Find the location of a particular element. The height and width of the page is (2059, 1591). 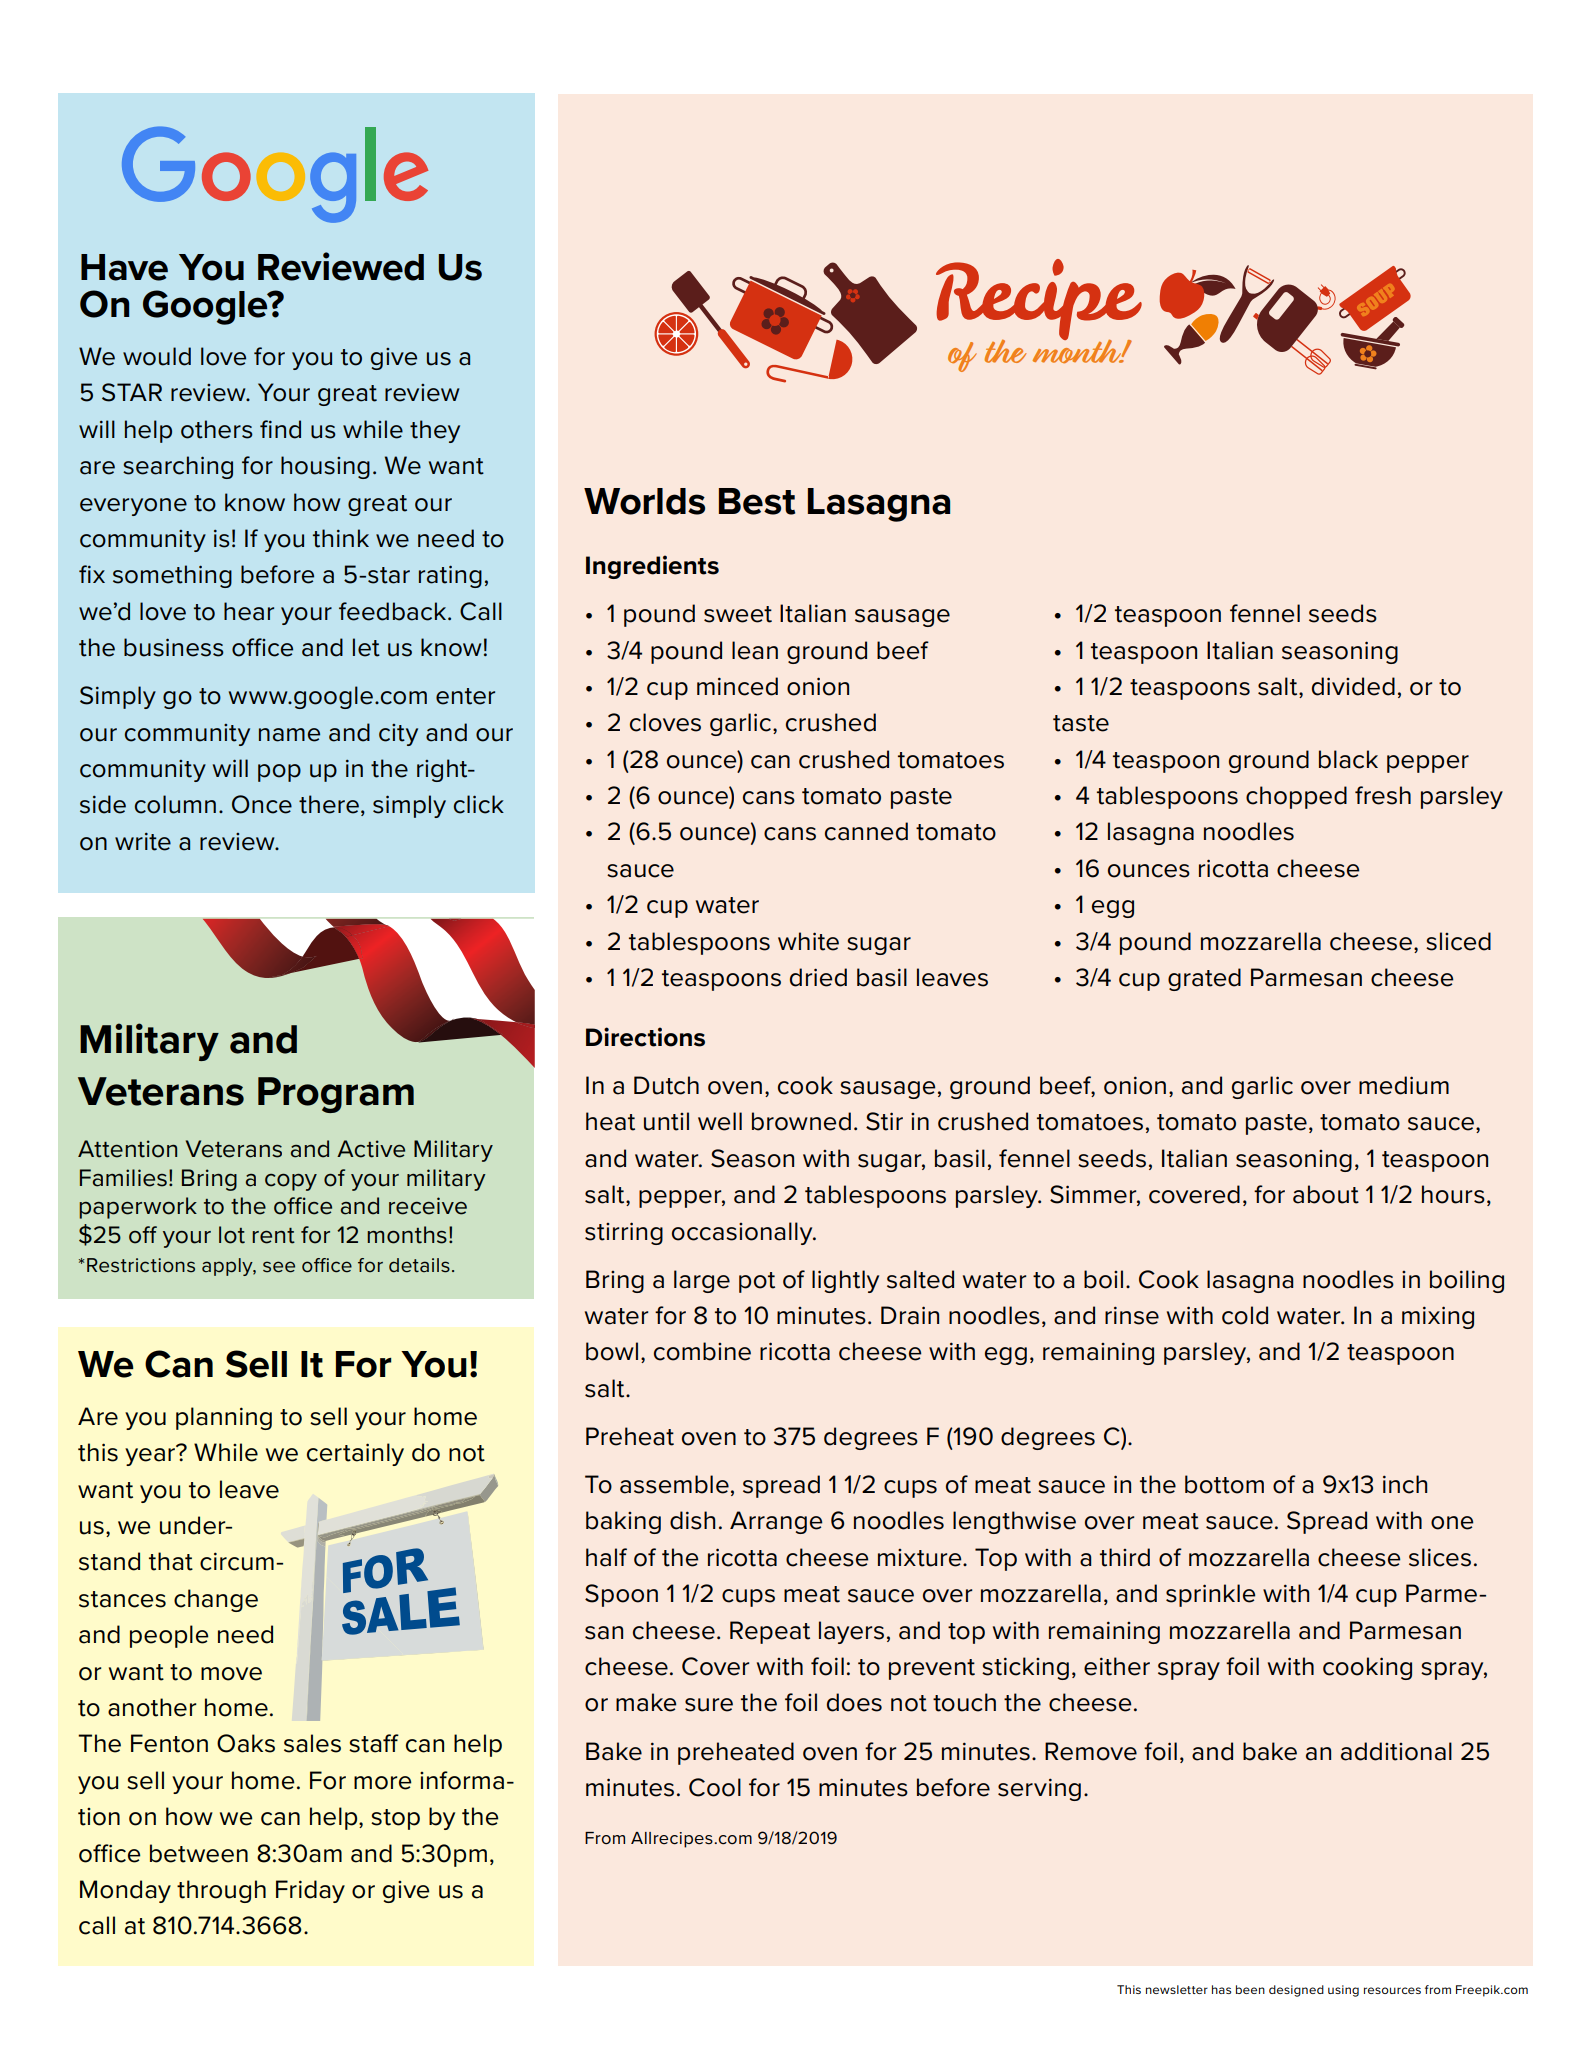

copy is located at coordinates (291, 1182).
